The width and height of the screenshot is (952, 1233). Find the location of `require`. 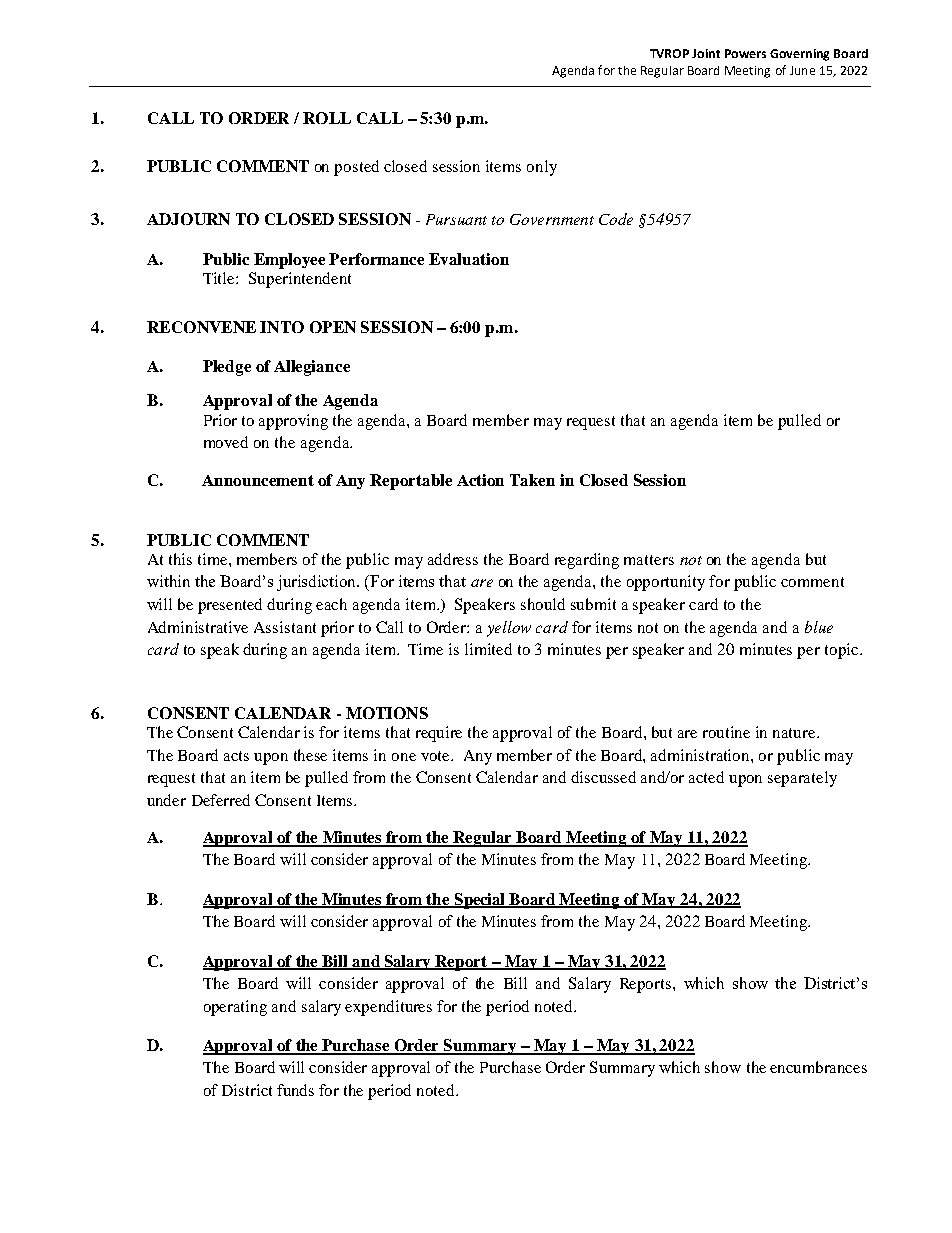

require is located at coordinates (439, 734).
